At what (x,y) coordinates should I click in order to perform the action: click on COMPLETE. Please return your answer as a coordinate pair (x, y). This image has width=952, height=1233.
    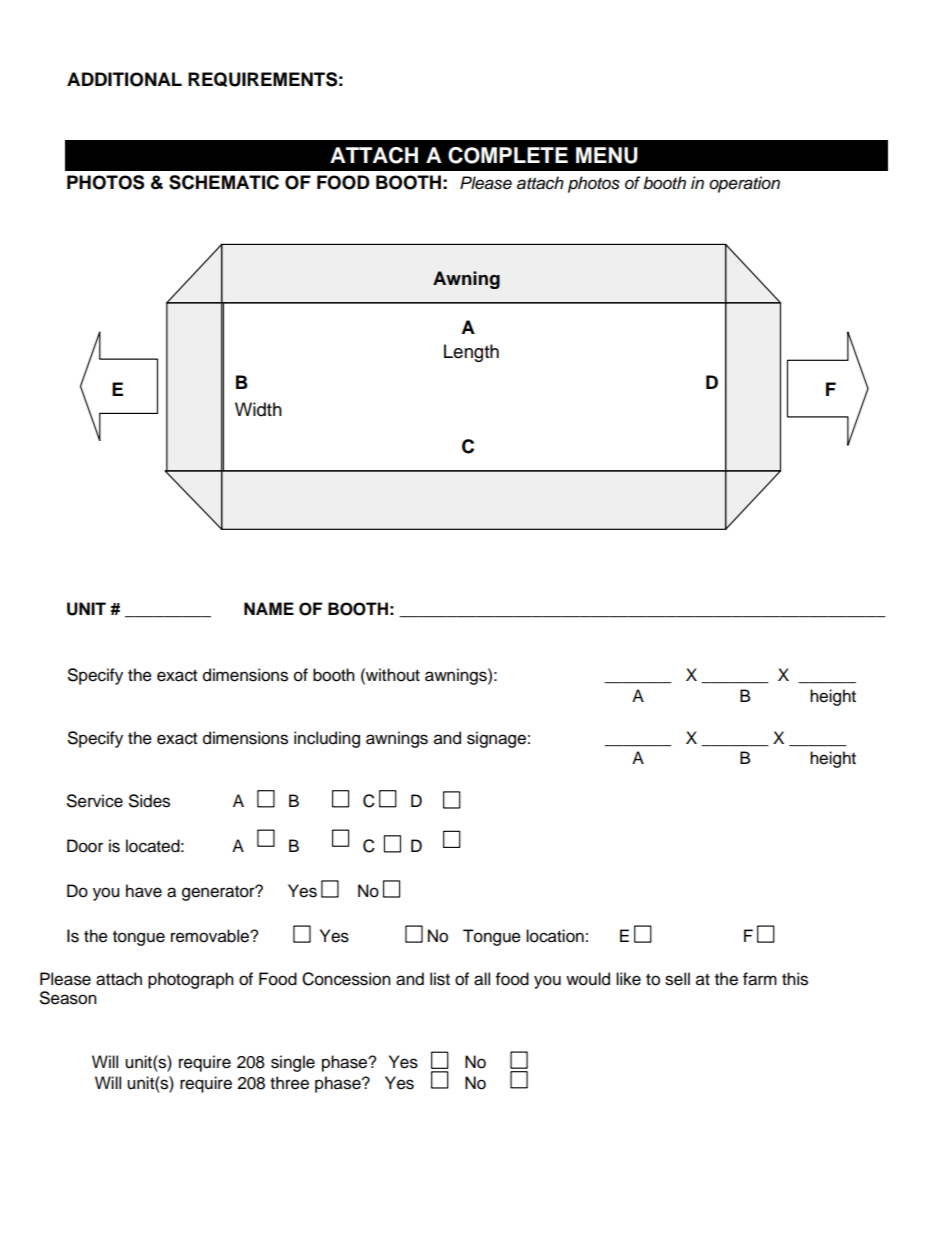
    Looking at the image, I should click on (508, 155).
